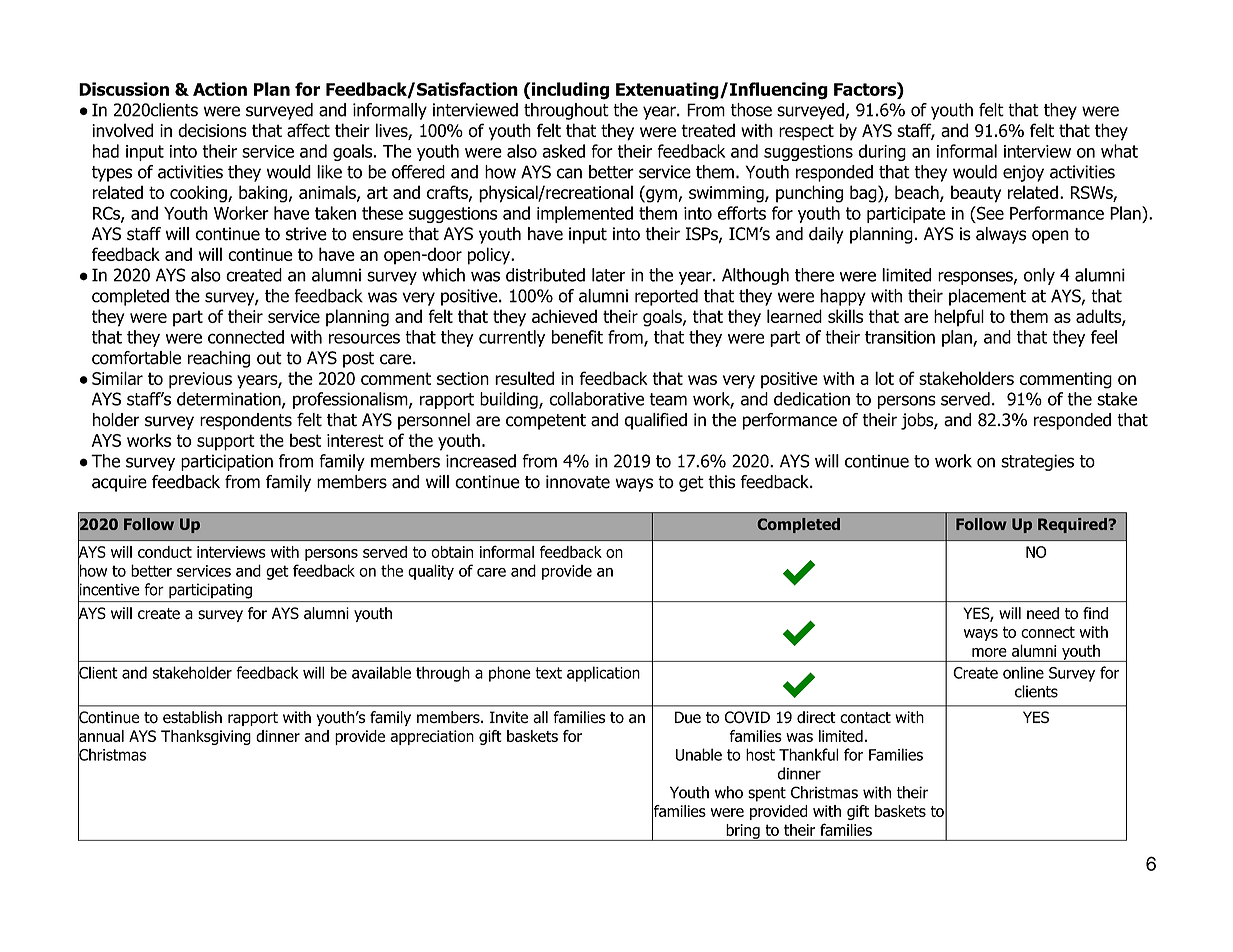 The width and height of the screenshot is (1233, 952). Describe the element at coordinates (882, 152) in the screenshot. I see `during` at that location.
